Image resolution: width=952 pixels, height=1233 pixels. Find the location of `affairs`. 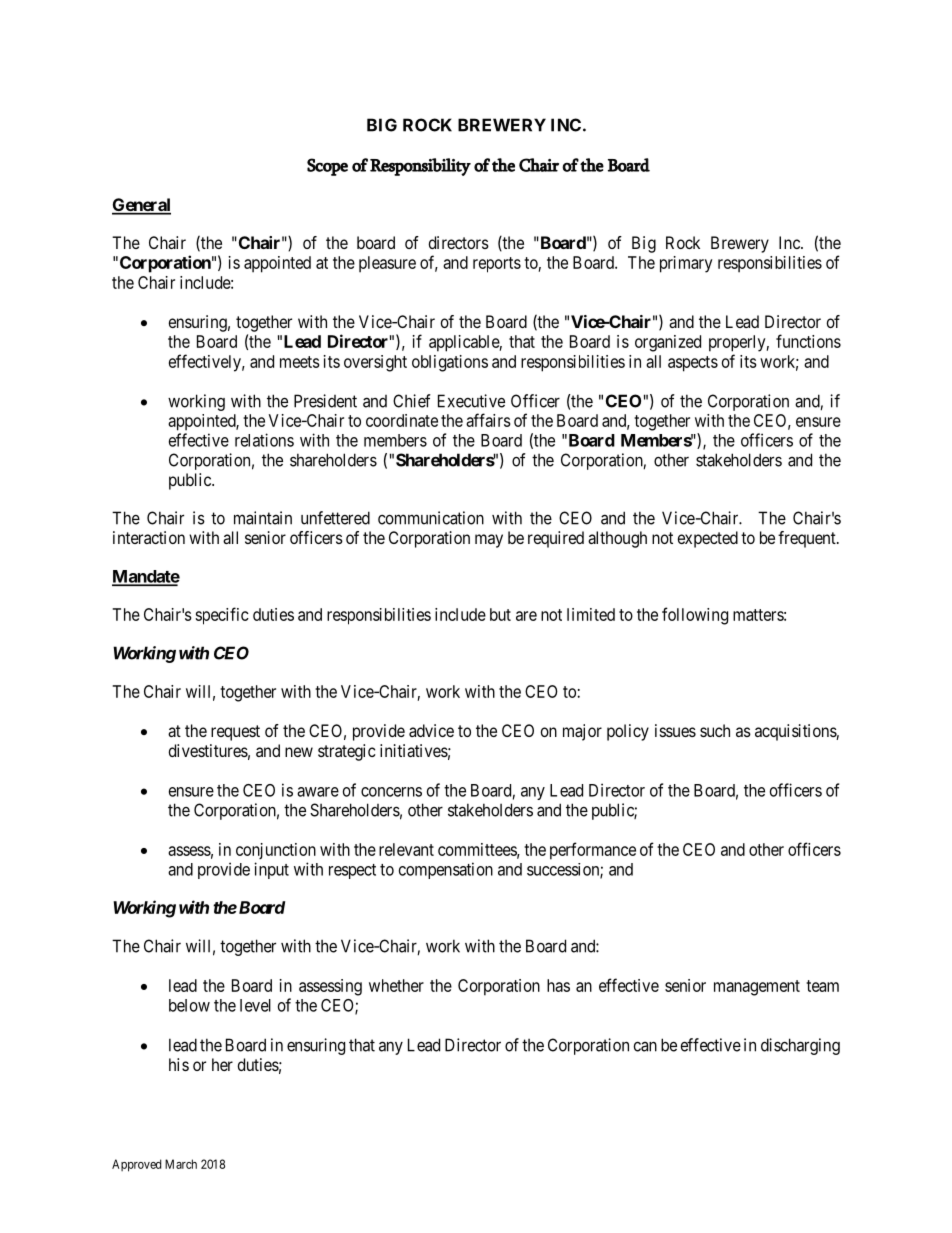

affairs is located at coordinates (488, 420).
